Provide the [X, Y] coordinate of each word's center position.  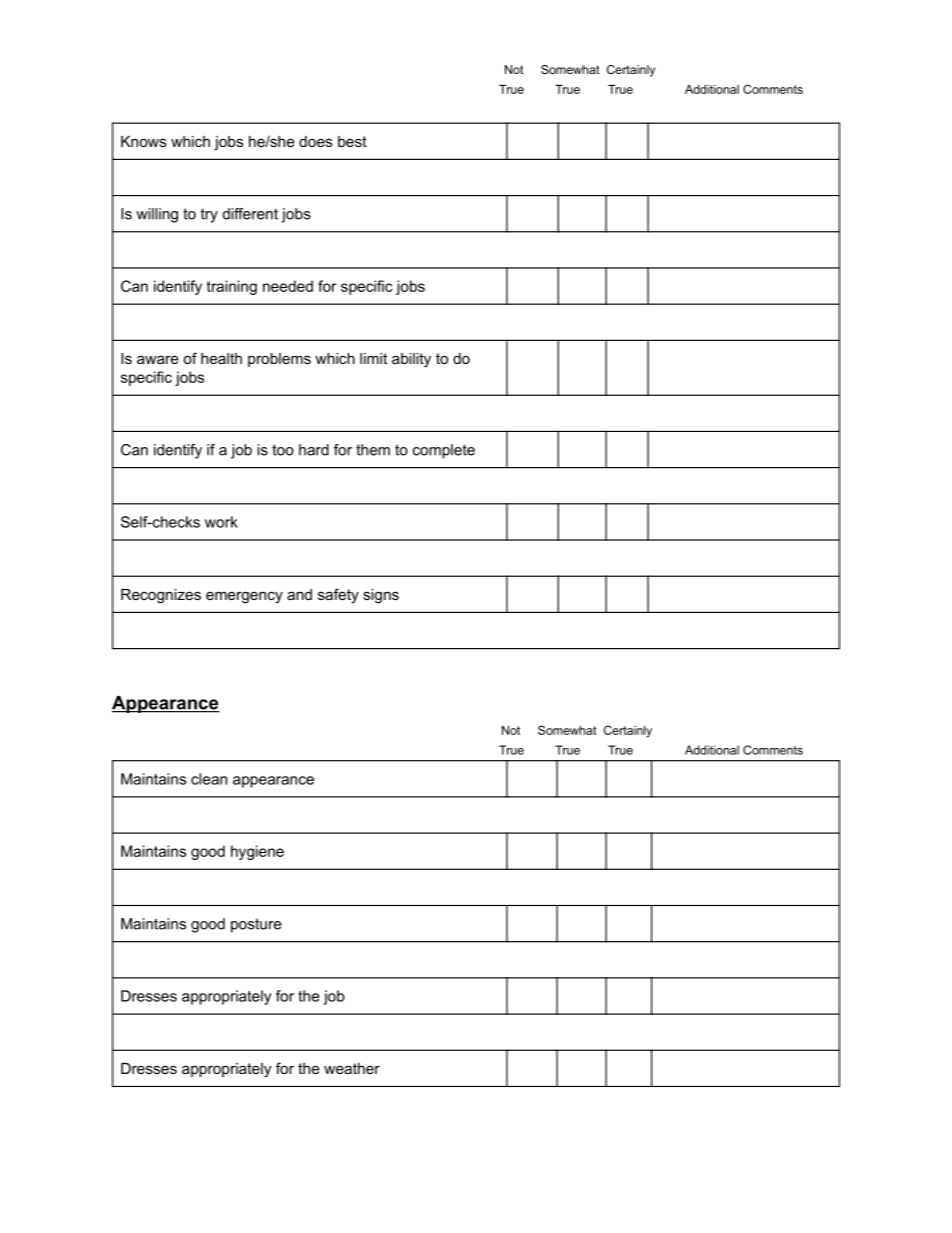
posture [256, 925]
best [352, 141]
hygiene [257, 852]
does [315, 141]
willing [157, 215]
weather [352, 1068]
